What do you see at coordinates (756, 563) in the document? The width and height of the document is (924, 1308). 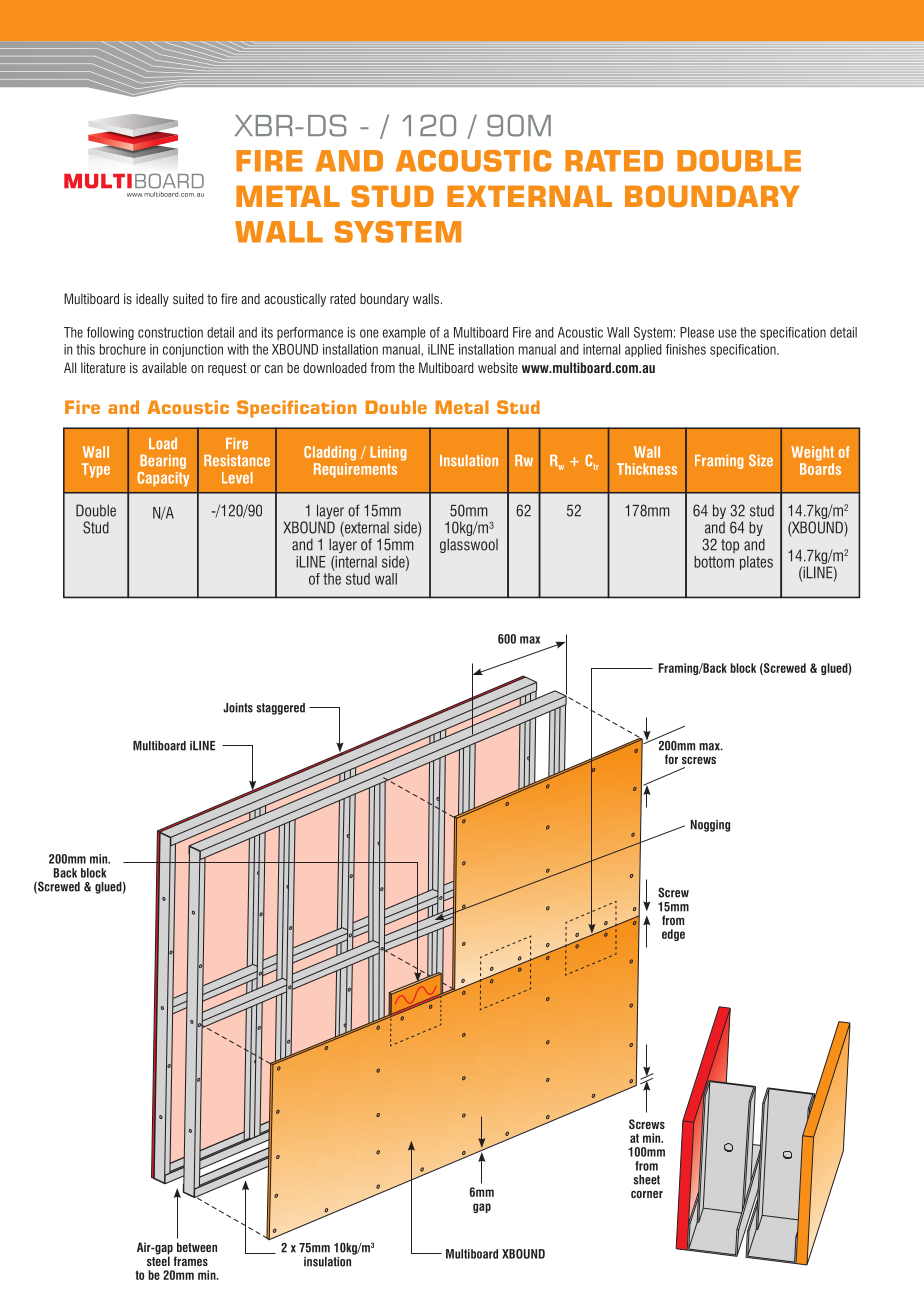 I see `plates` at bounding box center [756, 563].
